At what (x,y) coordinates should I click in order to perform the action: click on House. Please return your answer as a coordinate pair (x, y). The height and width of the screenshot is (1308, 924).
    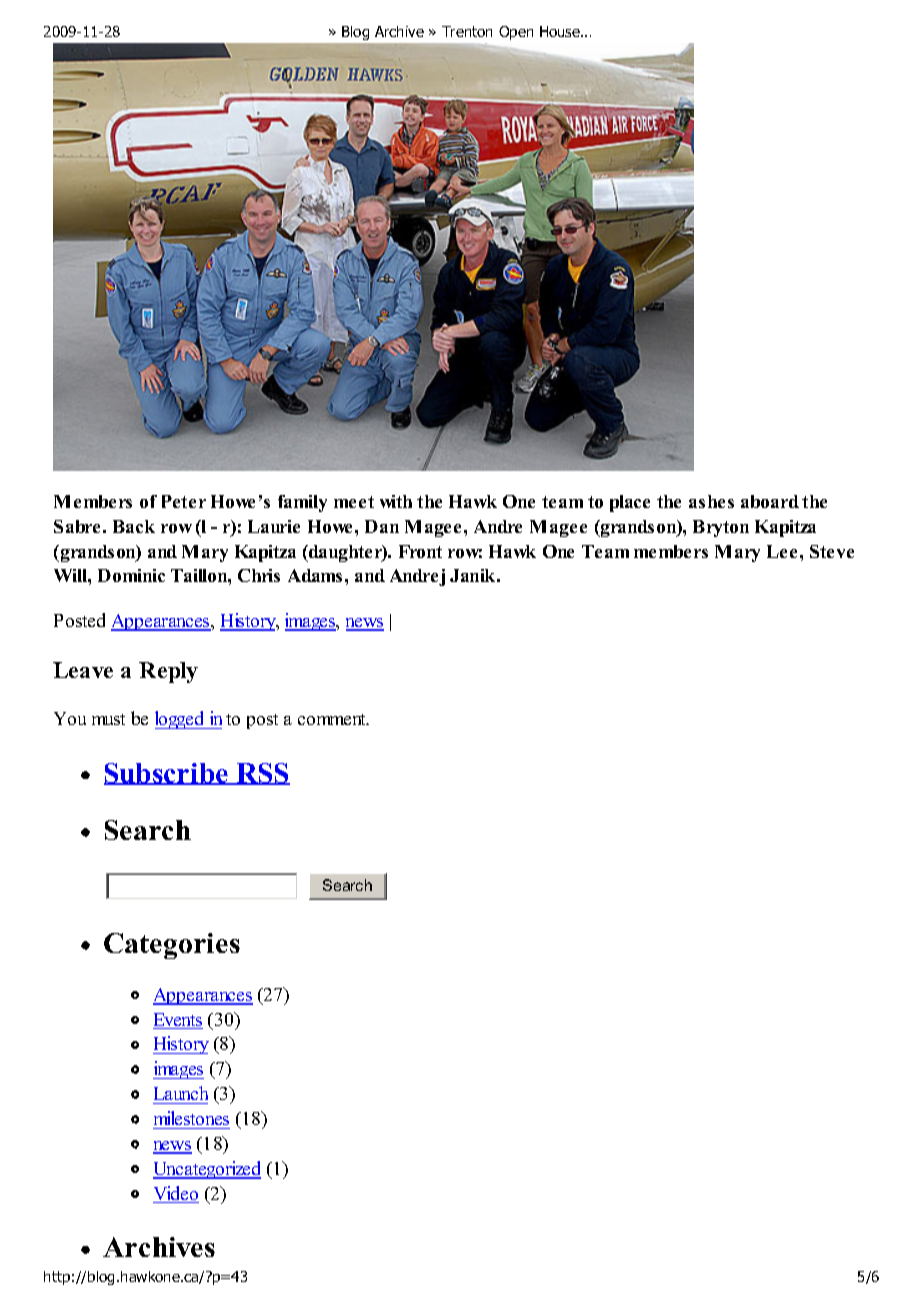
    Looking at the image, I should click on (561, 31).
